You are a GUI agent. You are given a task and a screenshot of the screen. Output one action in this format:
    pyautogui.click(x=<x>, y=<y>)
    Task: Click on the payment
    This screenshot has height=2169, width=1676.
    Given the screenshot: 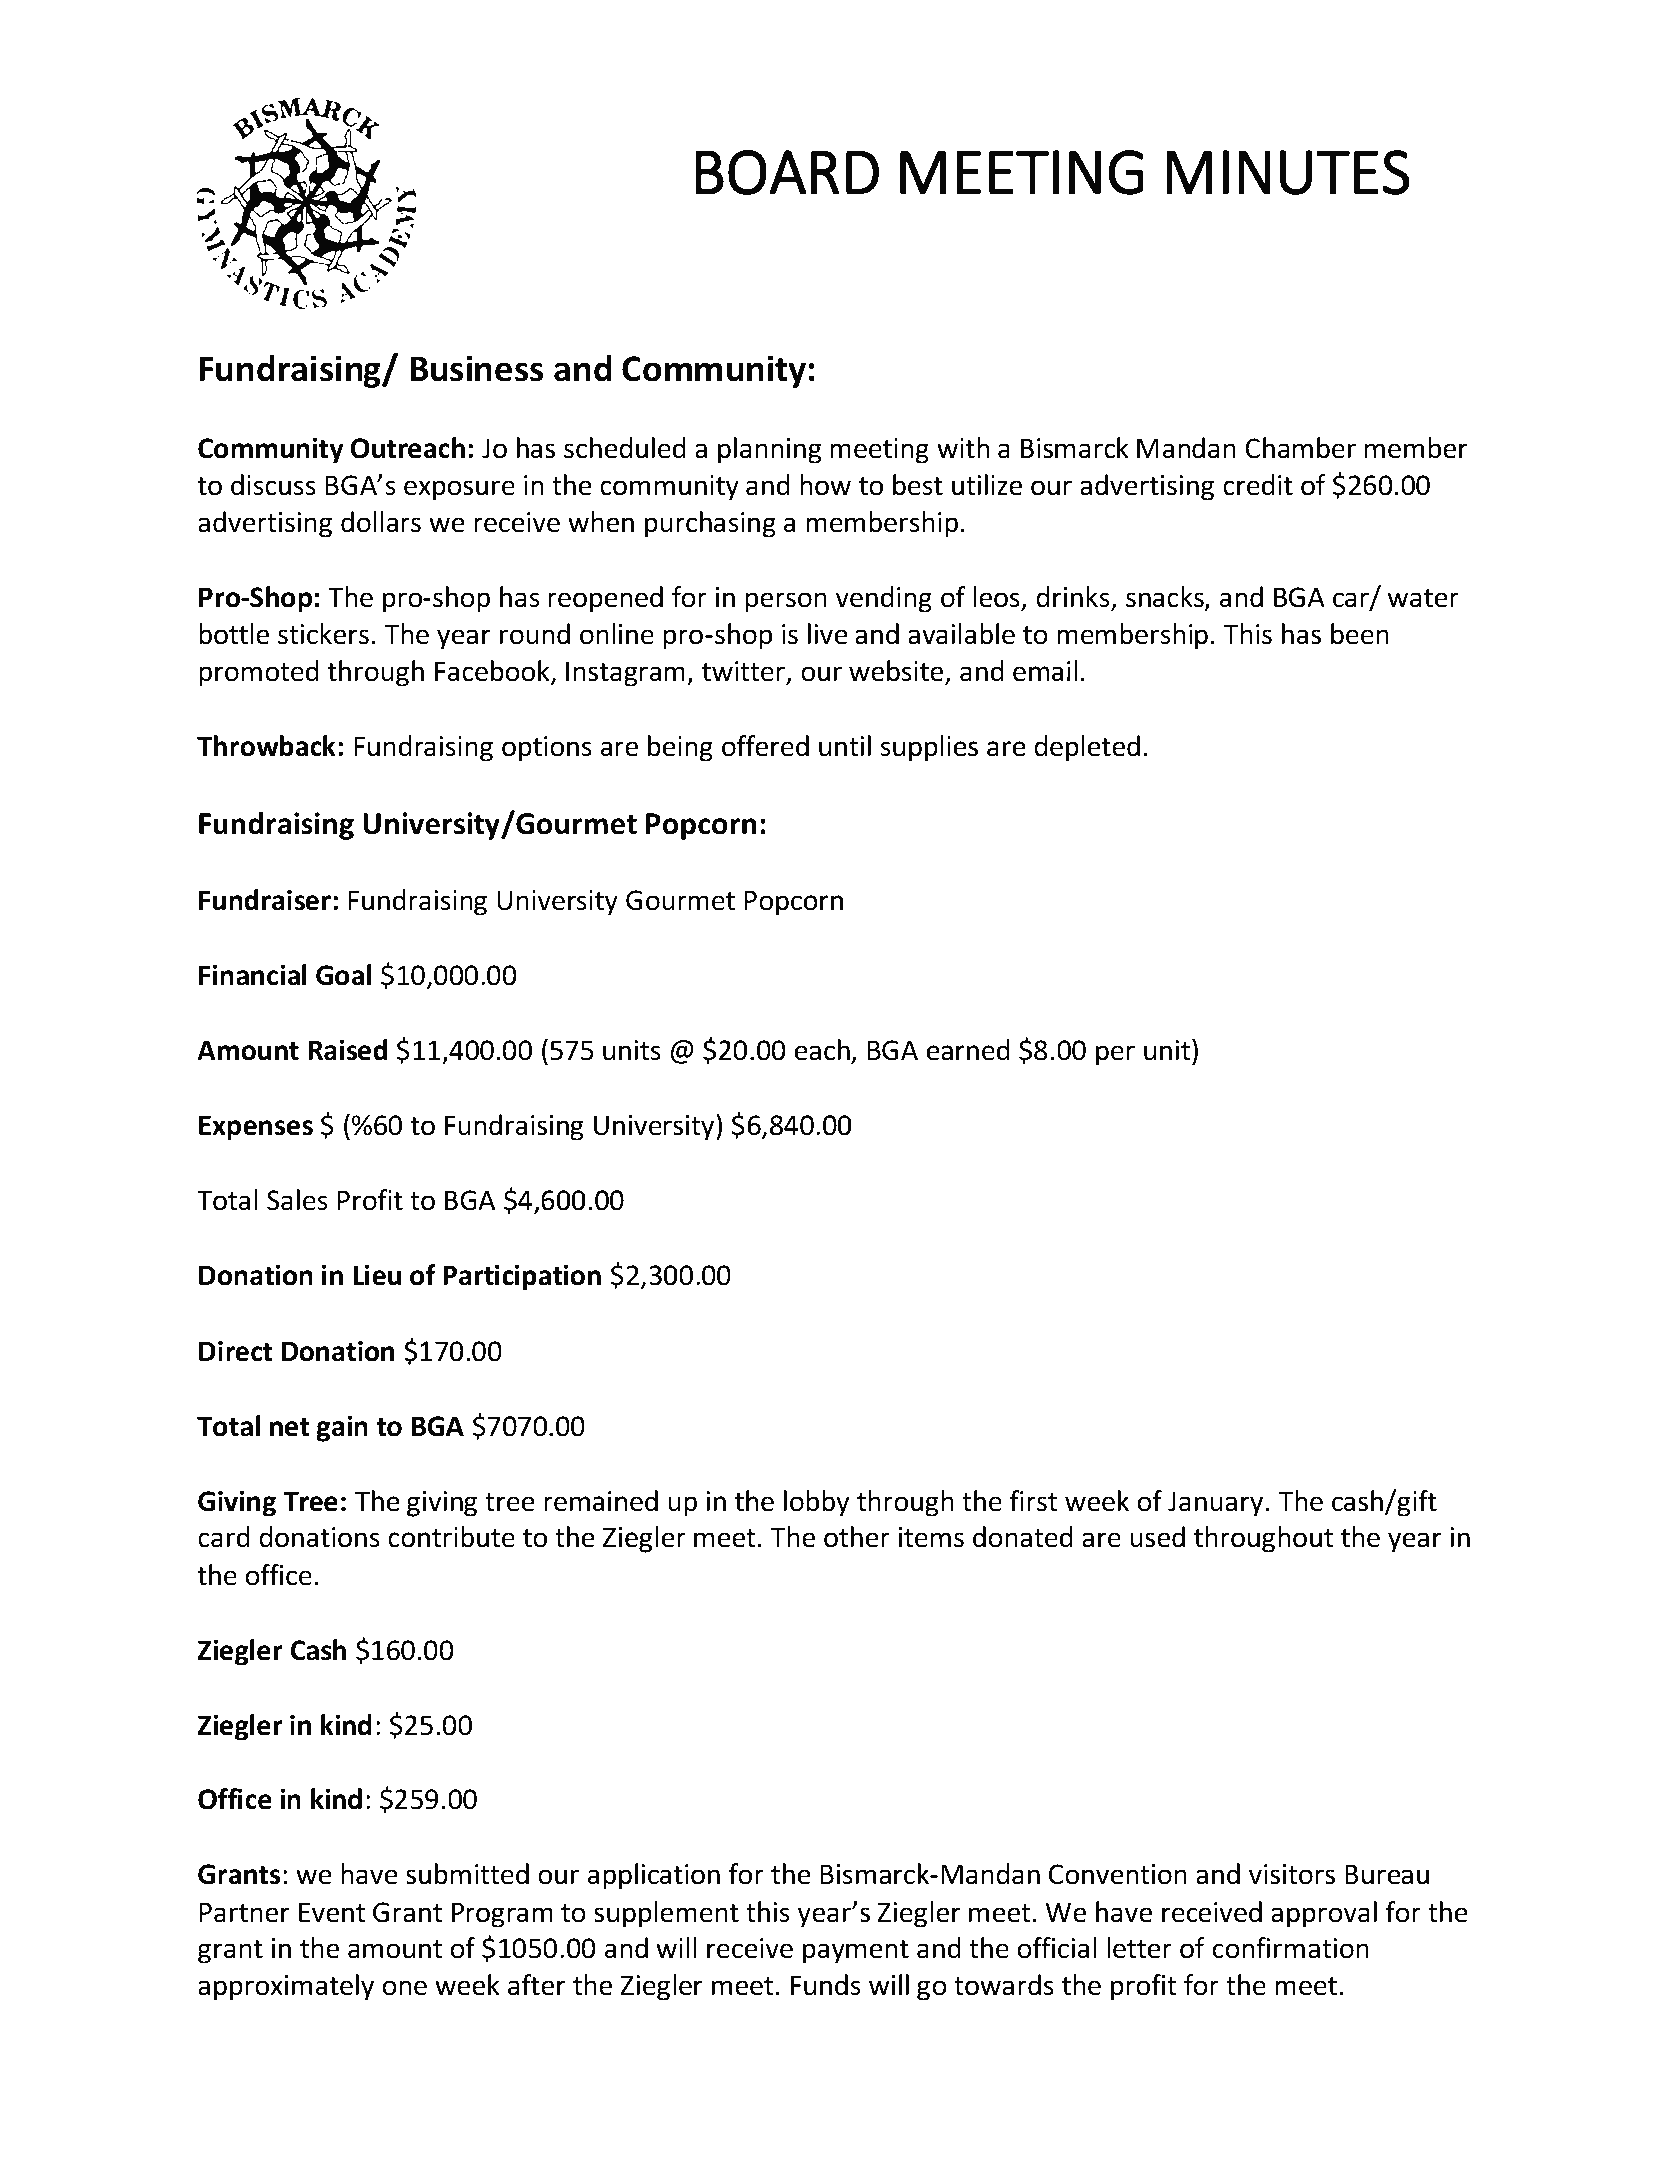 What is the action you would take?
    pyautogui.click(x=856, y=1952)
